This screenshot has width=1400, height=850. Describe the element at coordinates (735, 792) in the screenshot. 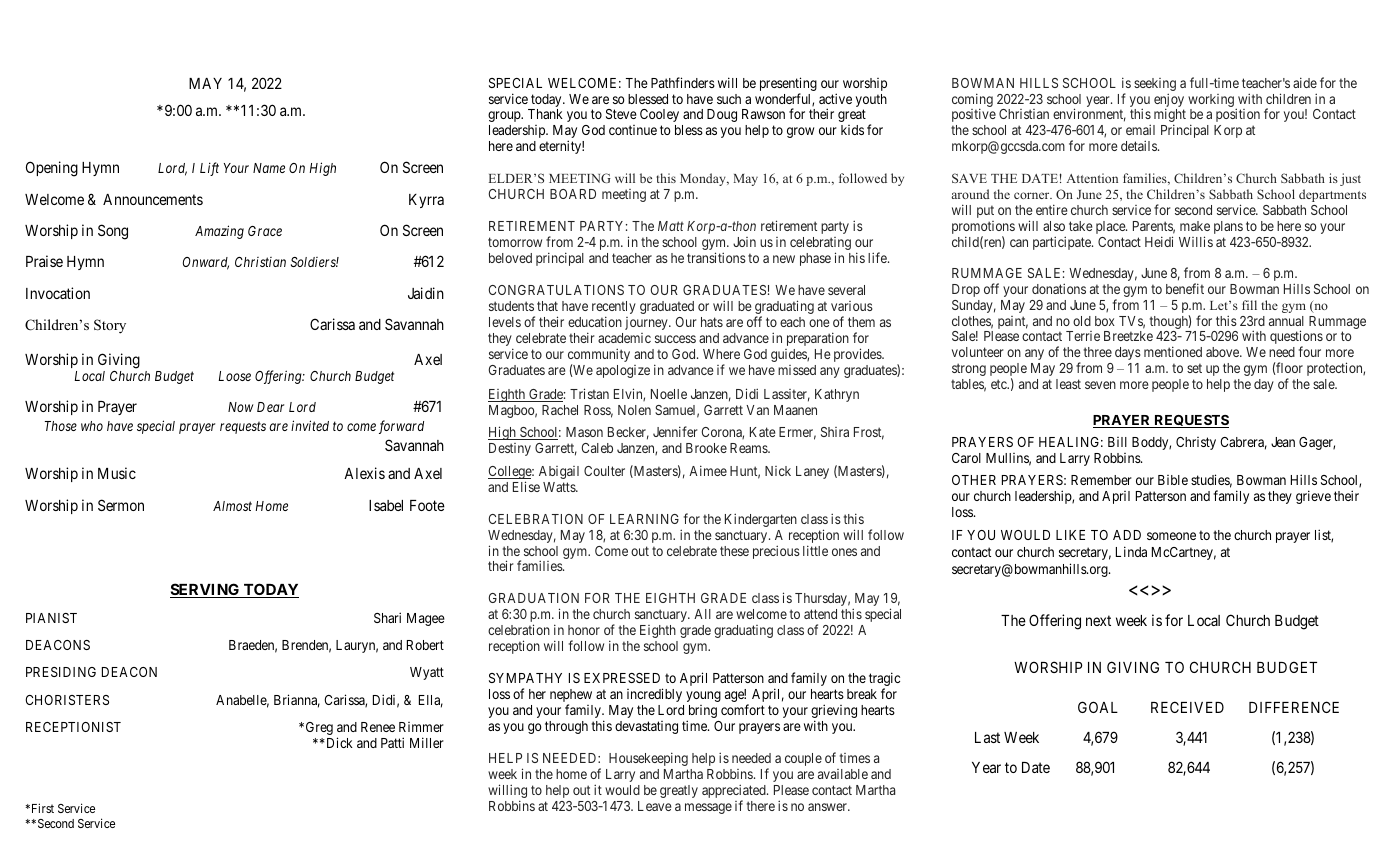

I see `appreciated` at that location.
